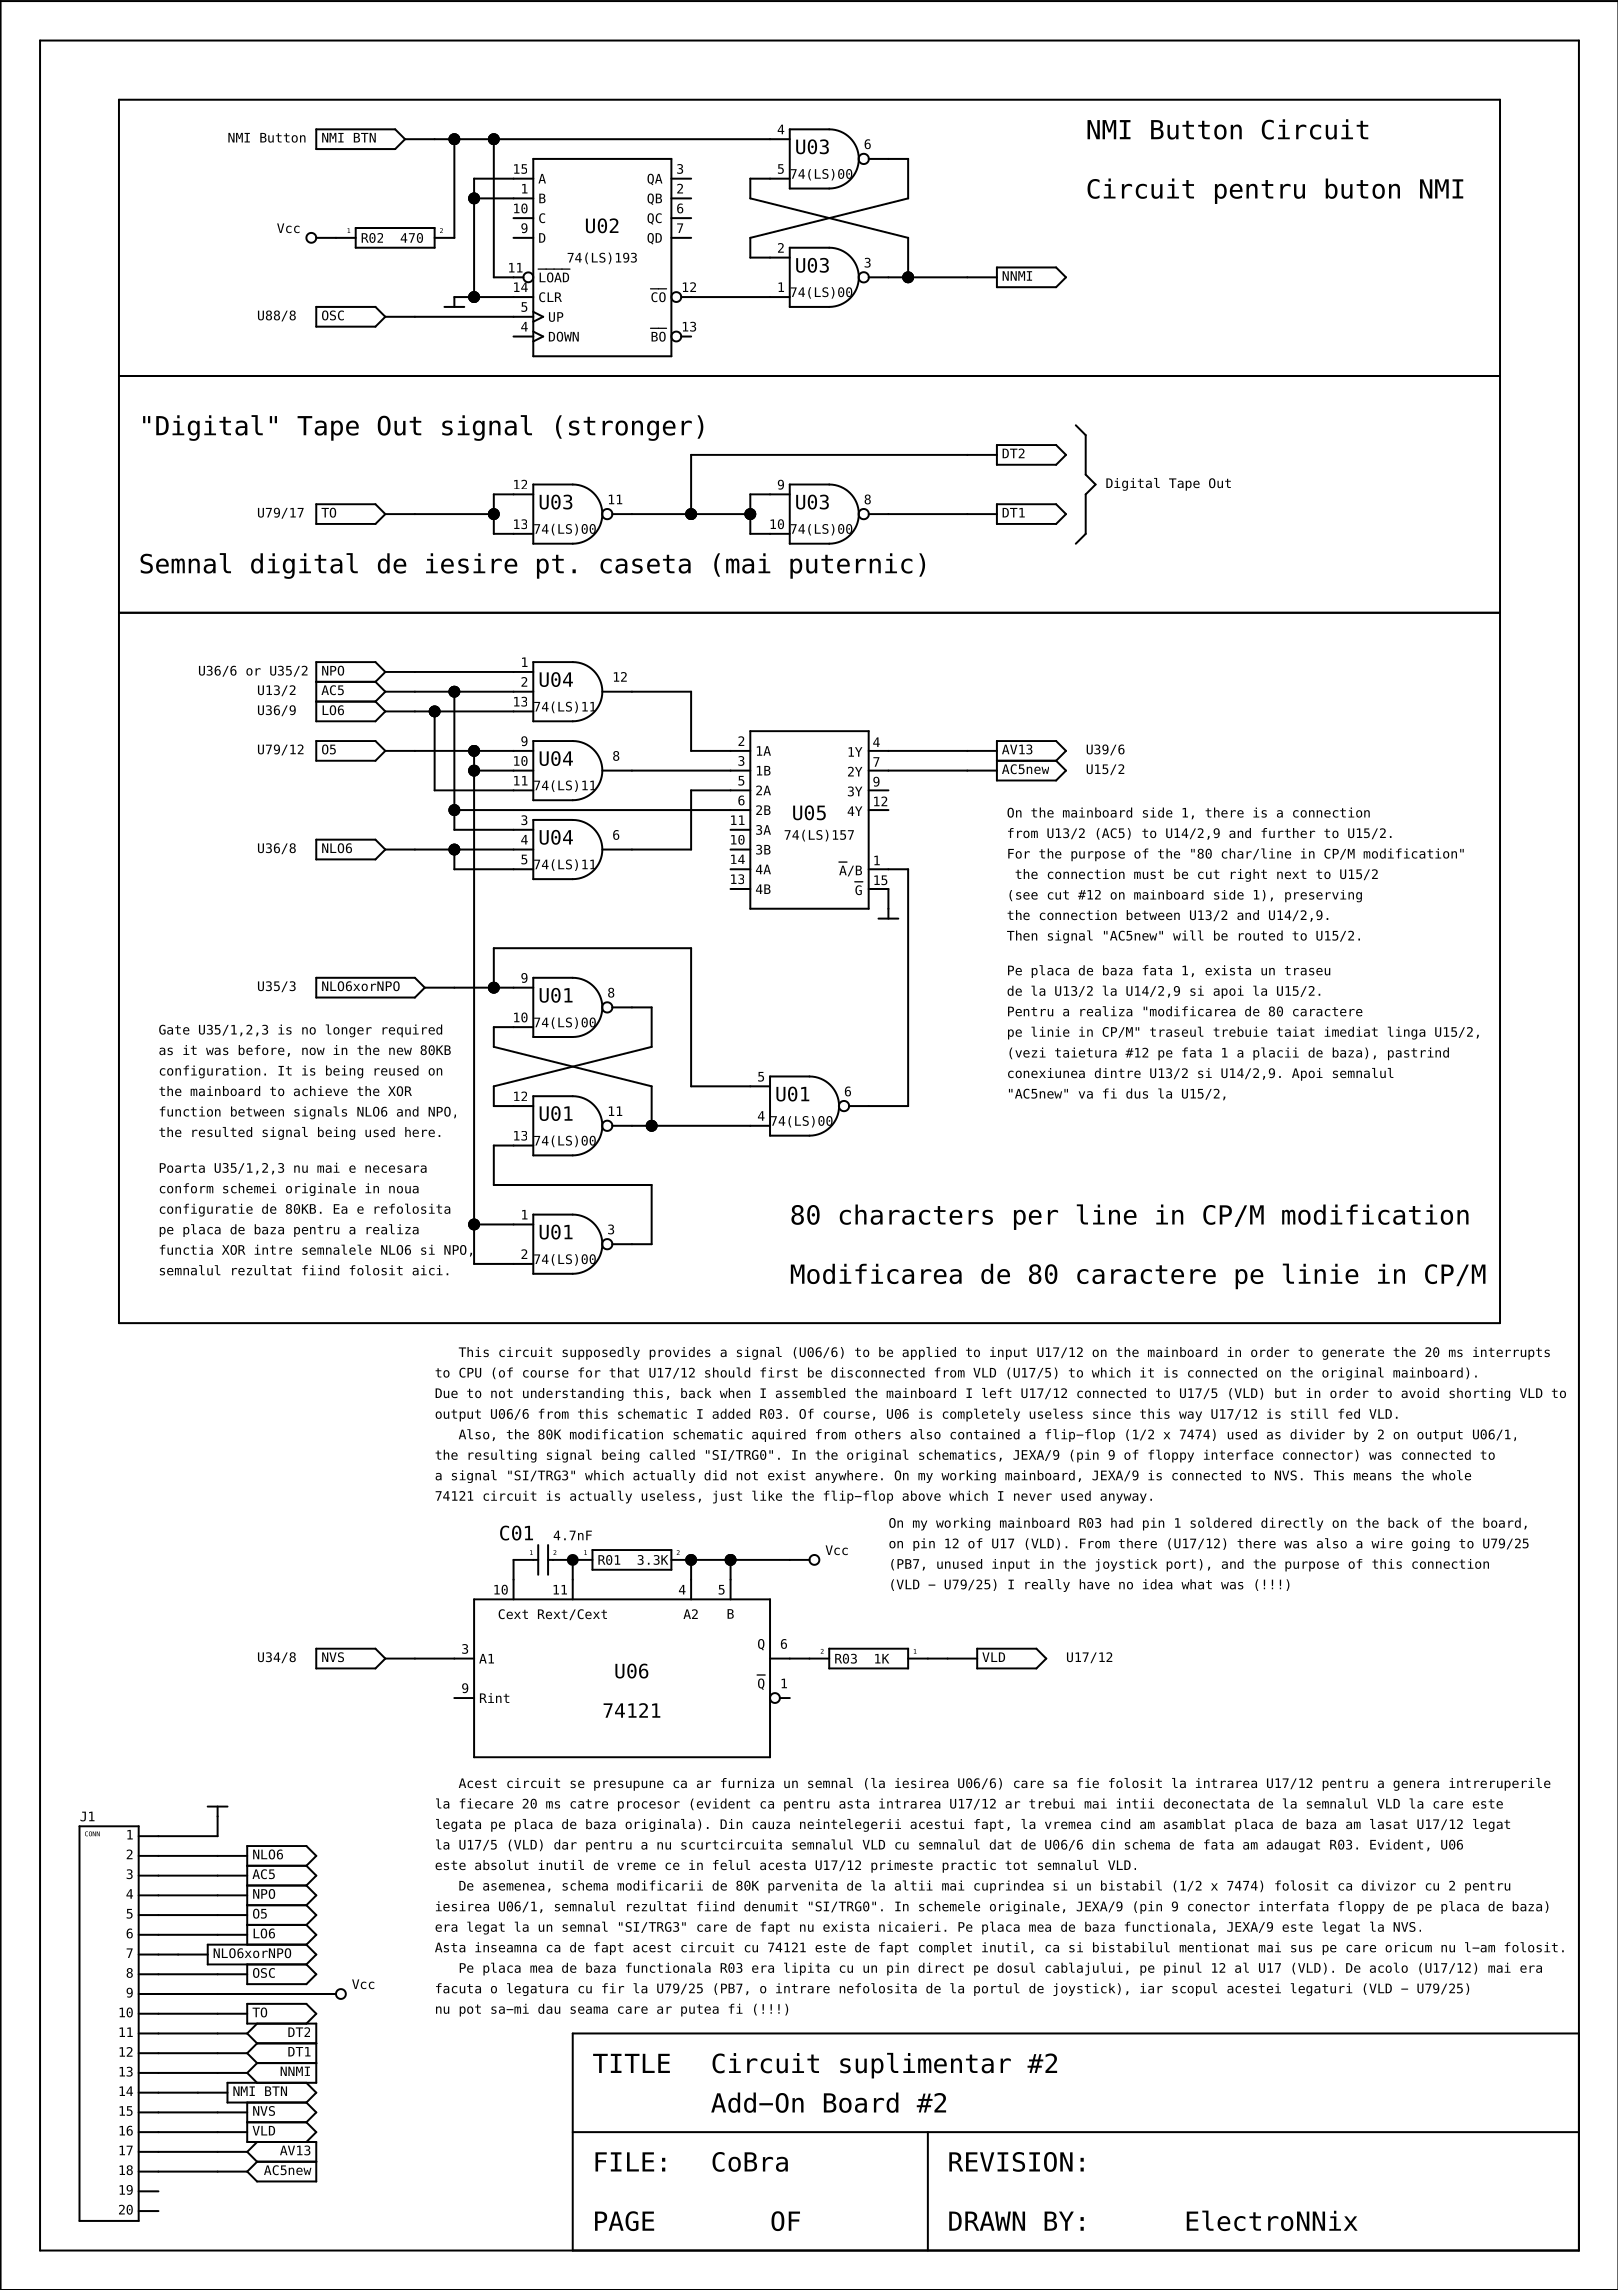 This screenshot has height=2290, width=1618. Describe the element at coordinates (222, 1132) in the screenshot. I see `resulted` at that location.
